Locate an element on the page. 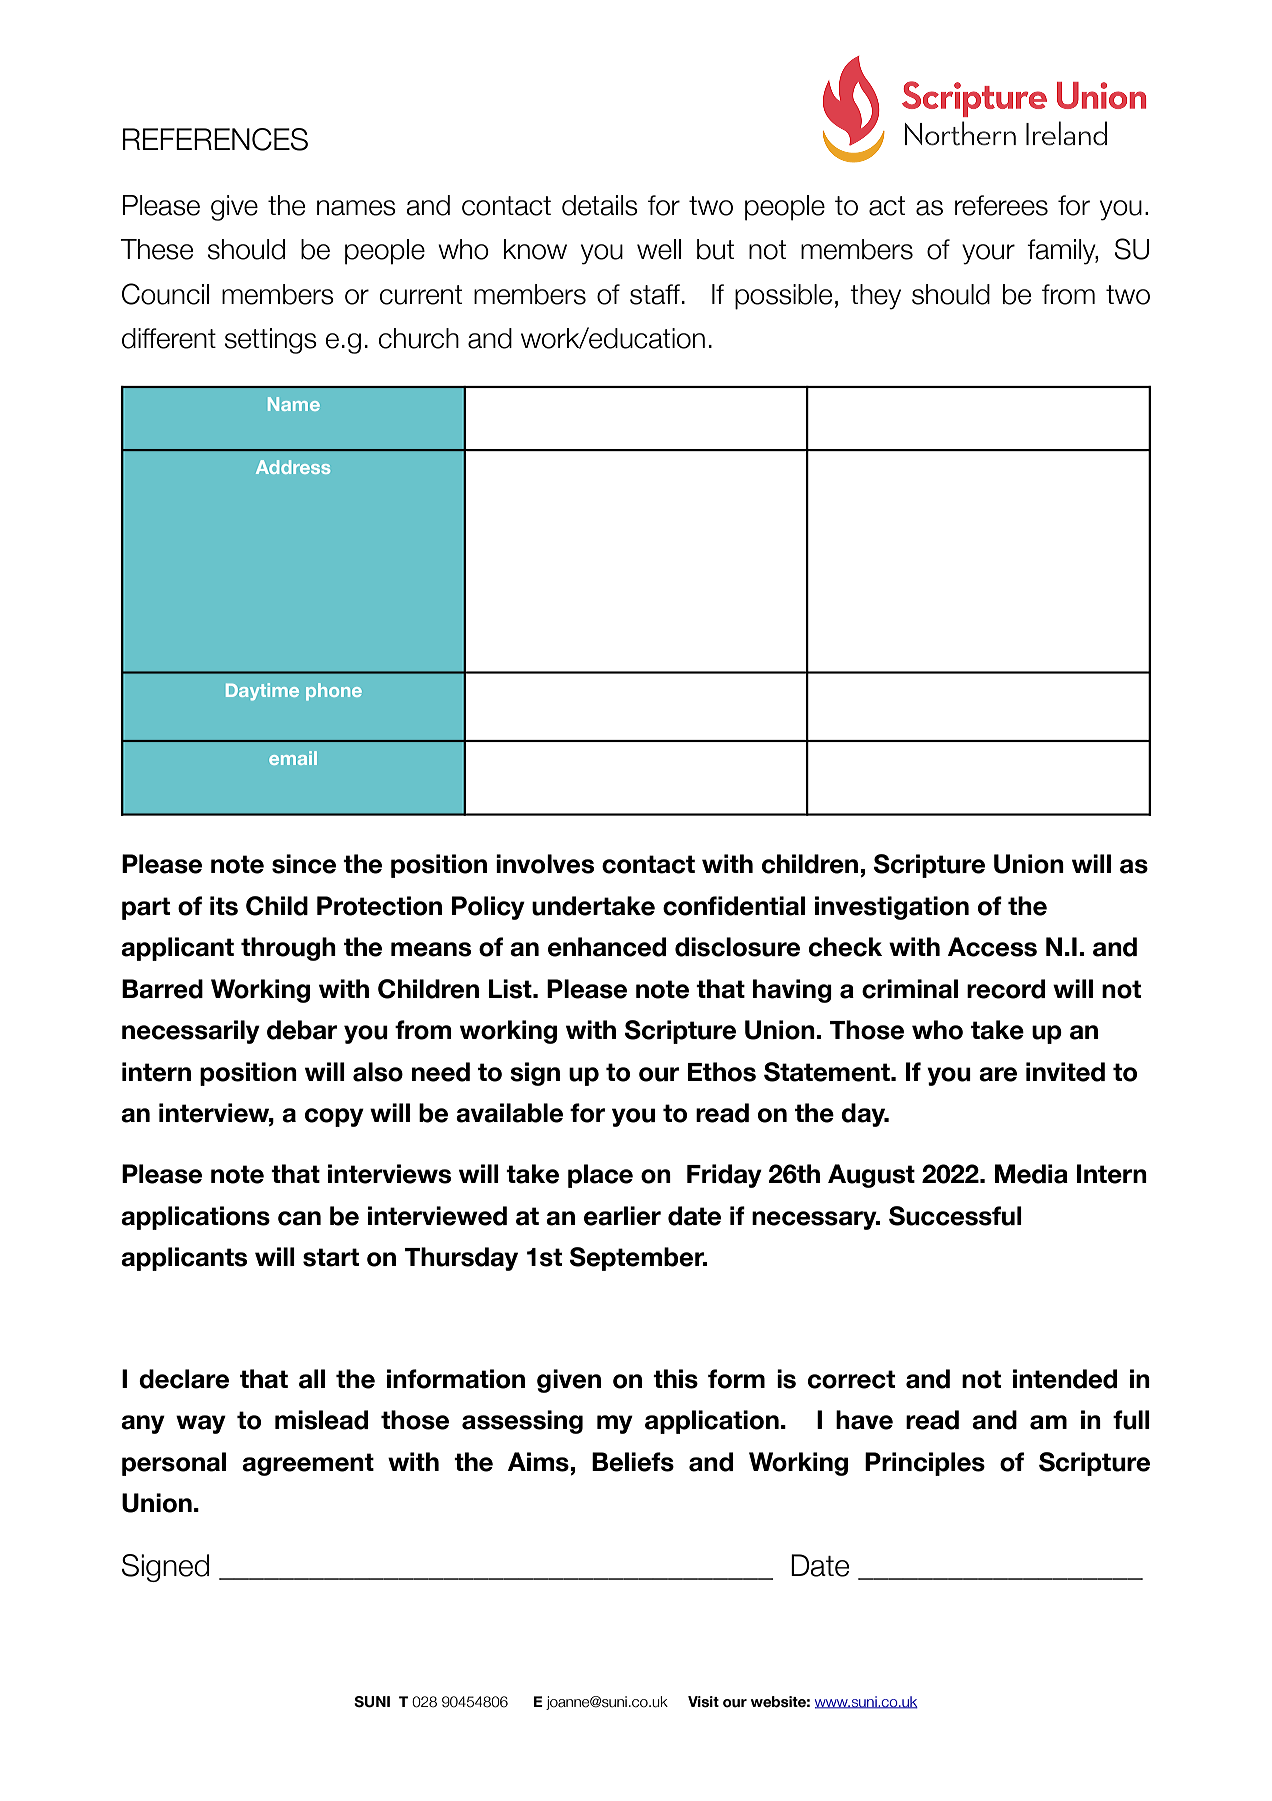 This document has height=1801, width=1272. Visit is located at coordinates (703, 1702).
